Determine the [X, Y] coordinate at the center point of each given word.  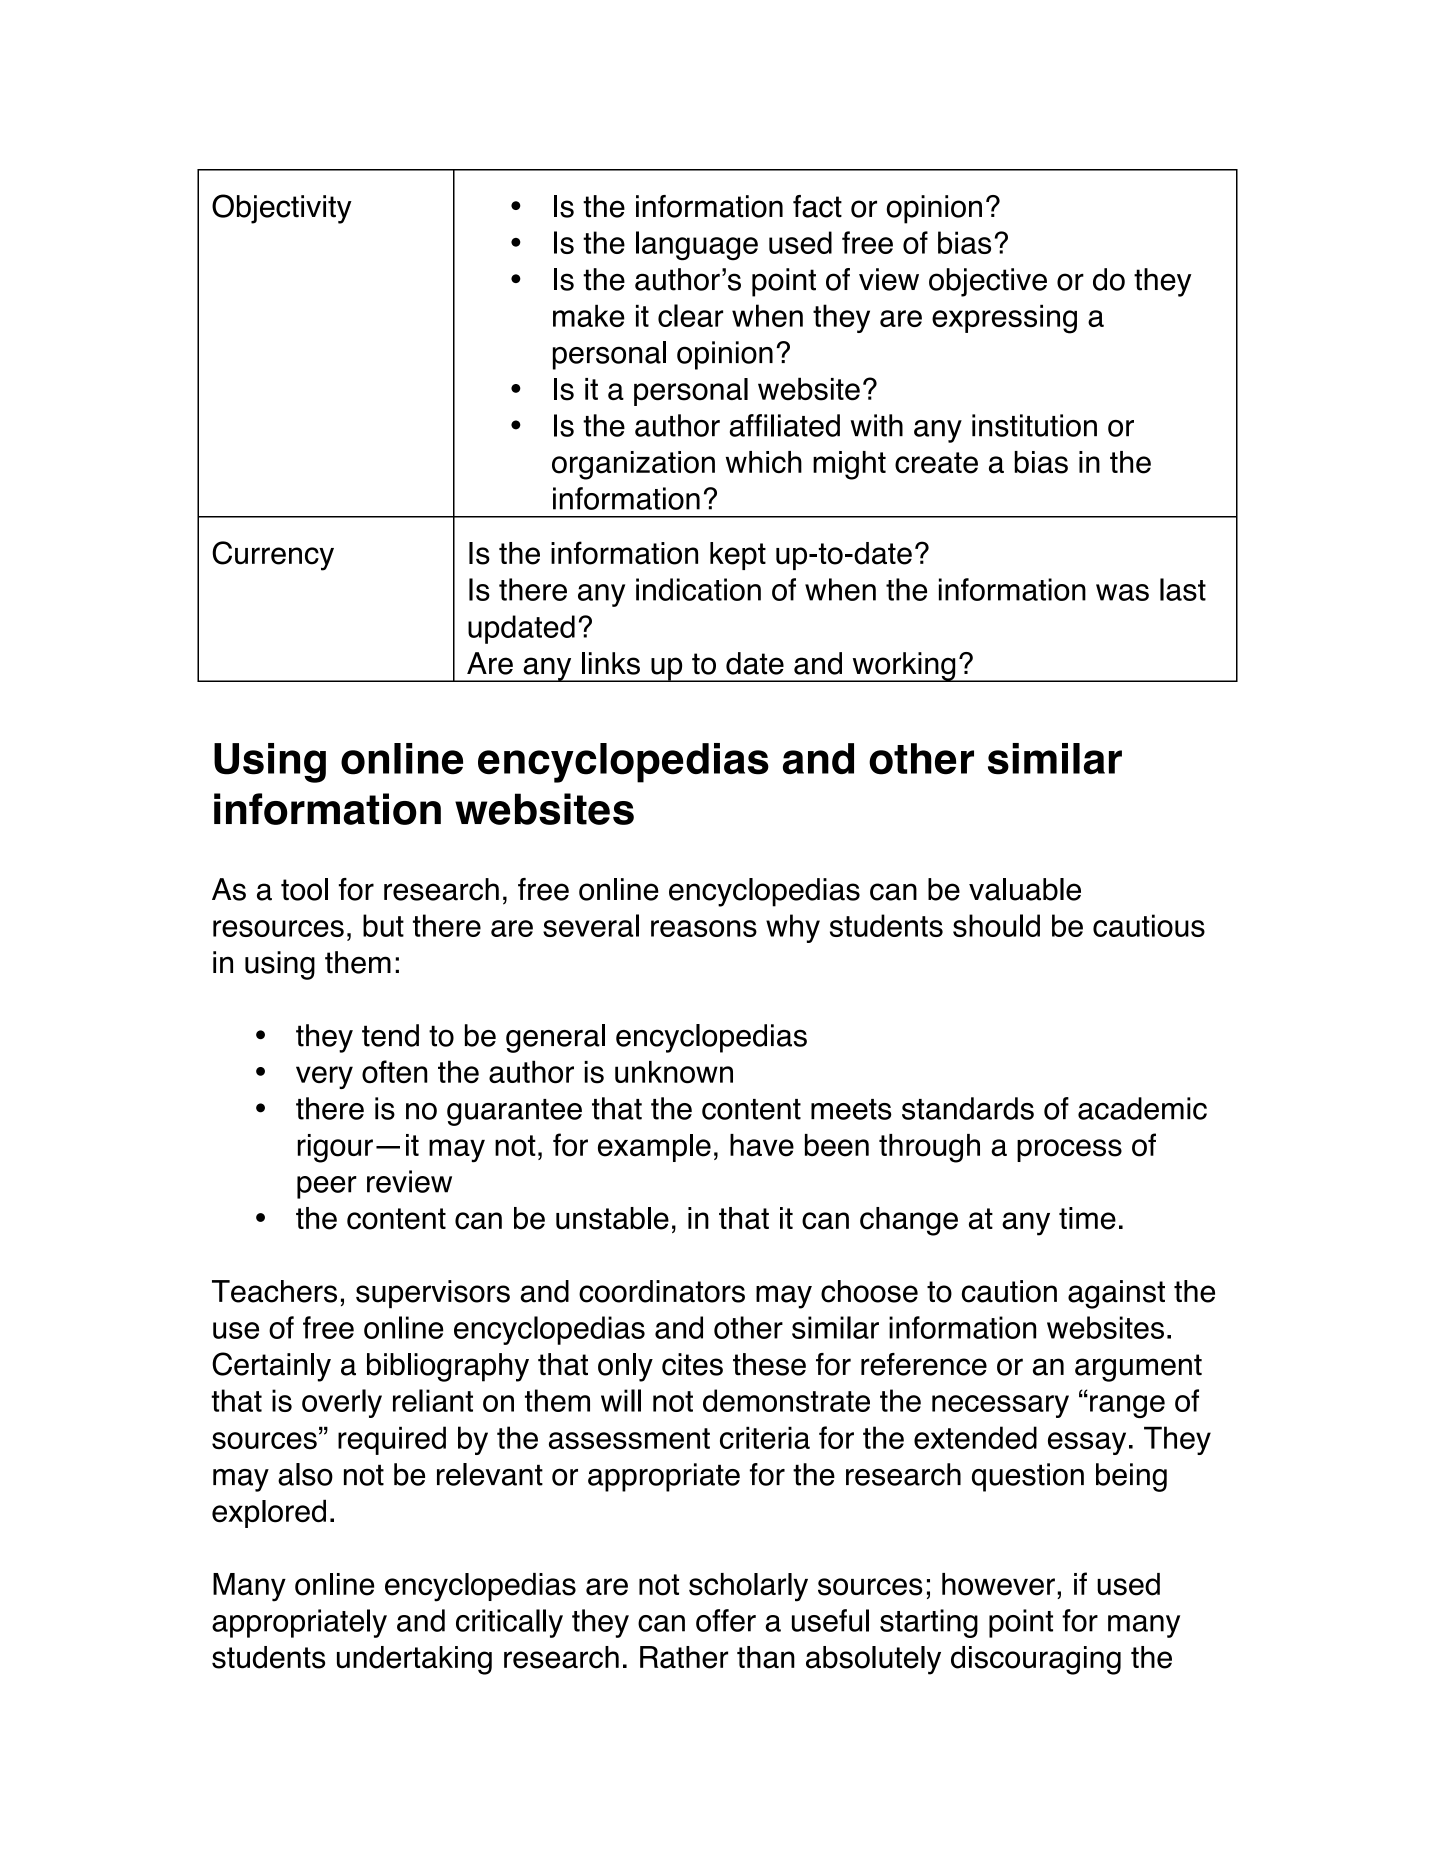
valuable [1025, 889]
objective [988, 282]
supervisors [433, 1294]
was [1122, 592]
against [1116, 1294]
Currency [273, 556]
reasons [704, 928]
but [383, 925]
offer [726, 1620]
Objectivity [282, 209]
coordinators [662, 1291]
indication [698, 589]
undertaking [414, 1660]
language [697, 246]
